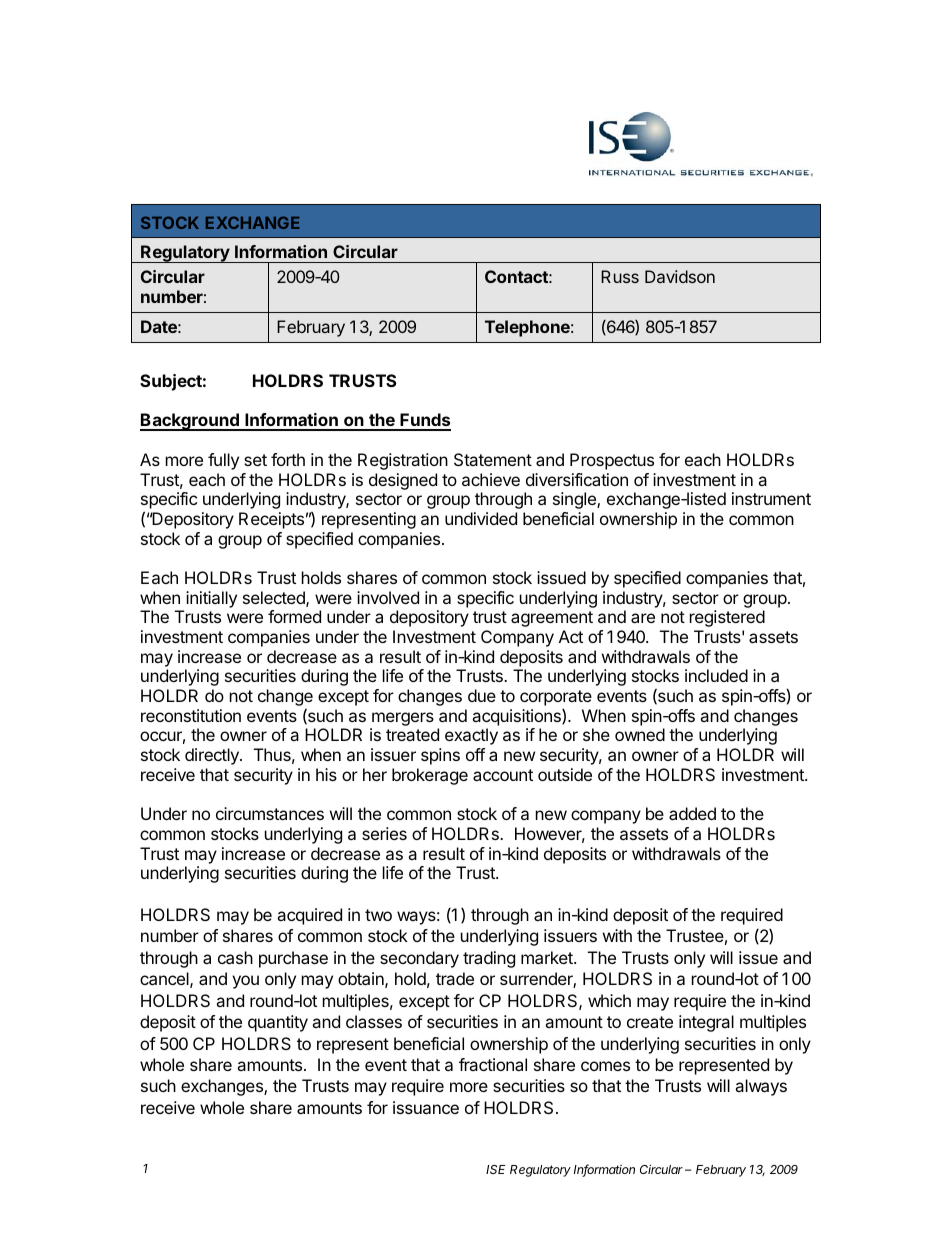 The image size is (952, 1233). Describe the element at coordinates (620, 276) in the screenshot. I see `Russ` at that location.
